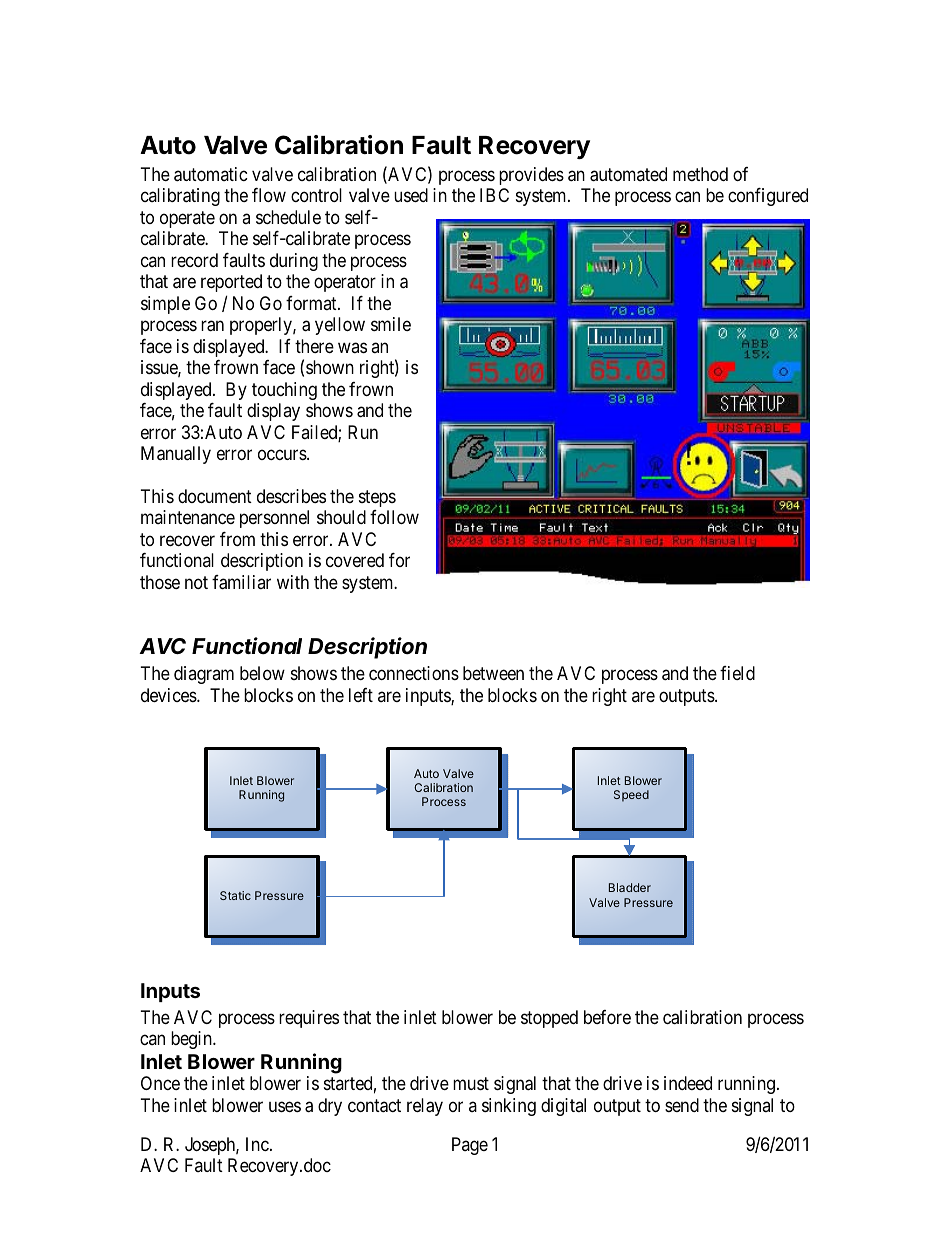 This screenshot has height=1233, width=952. What do you see at coordinates (630, 887) in the screenshot?
I see `Bladder` at bounding box center [630, 887].
